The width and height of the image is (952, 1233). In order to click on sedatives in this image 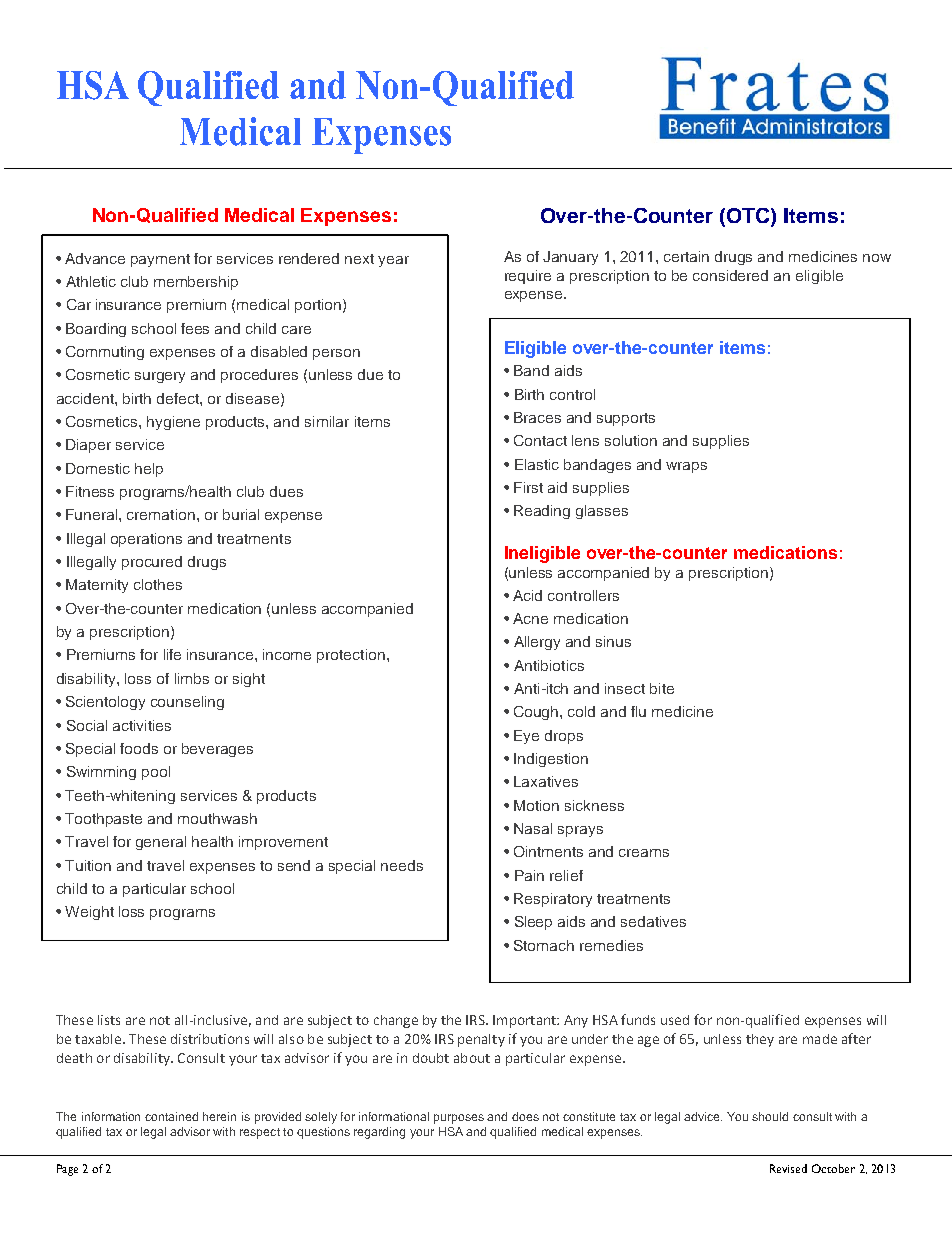, I will do `click(653, 921)`.
